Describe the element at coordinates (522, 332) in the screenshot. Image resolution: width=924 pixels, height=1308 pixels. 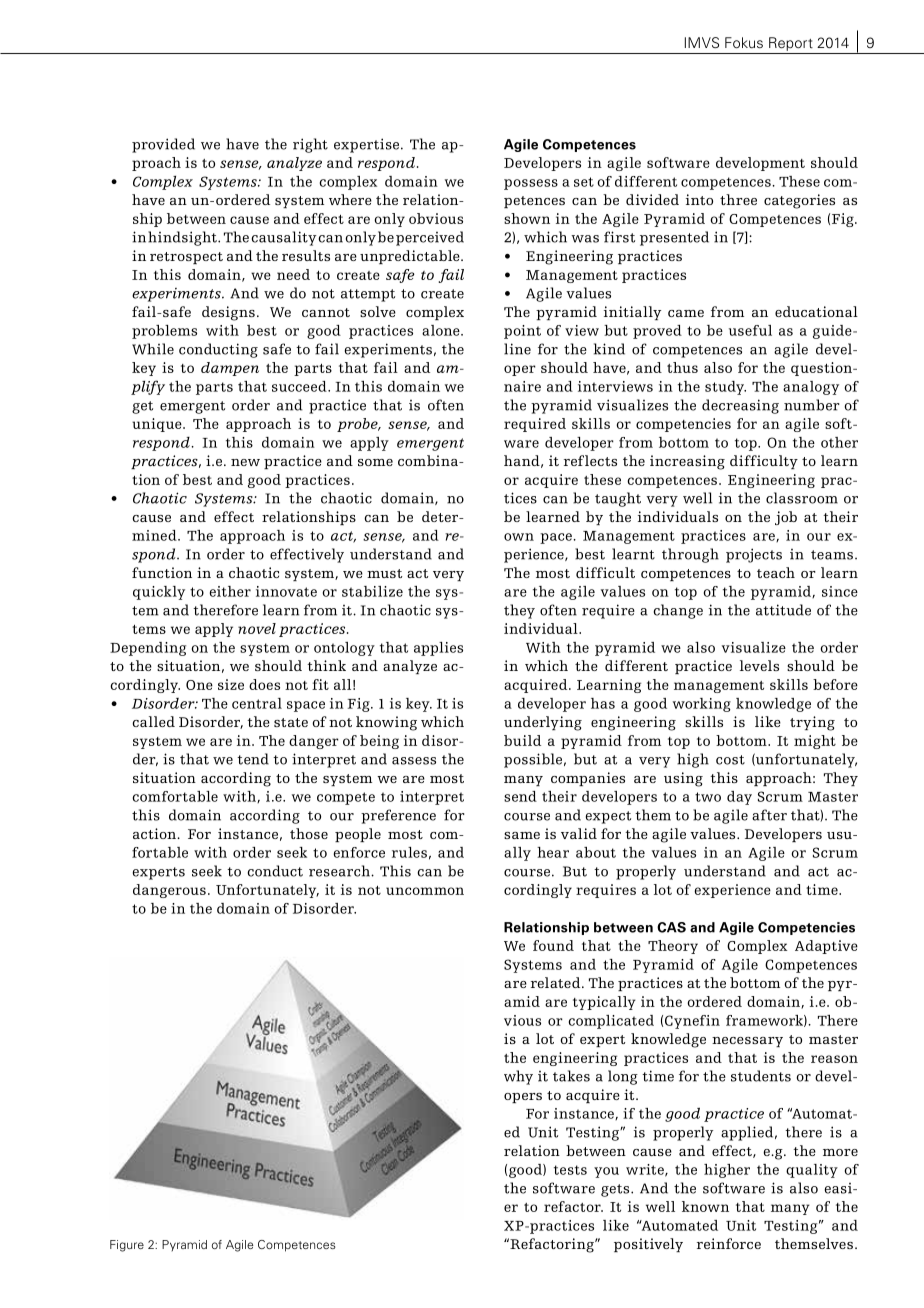
I see `point` at that location.
